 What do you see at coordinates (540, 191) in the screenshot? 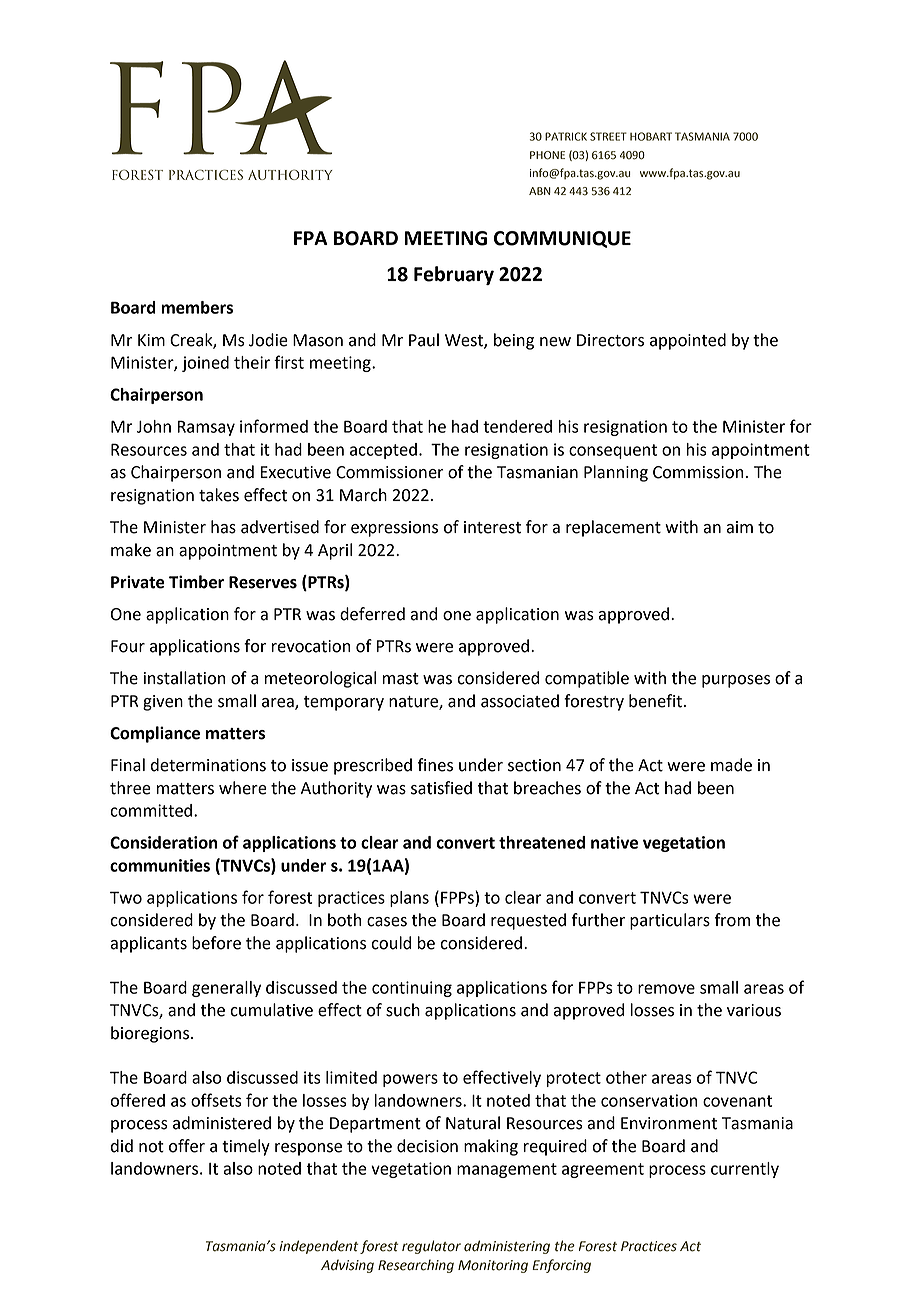
I see `ABN` at bounding box center [540, 191].
